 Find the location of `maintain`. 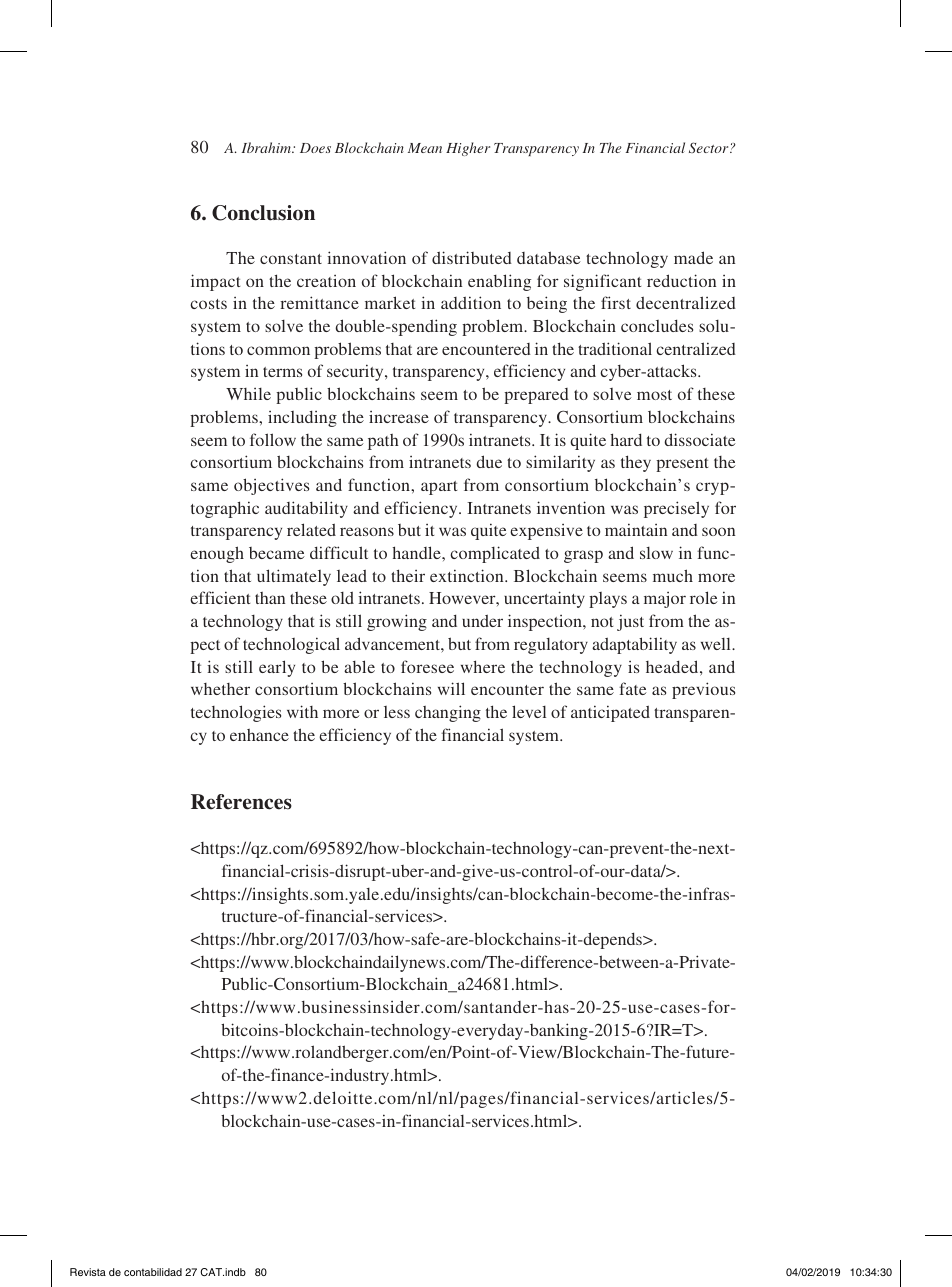

maintain is located at coordinates (636, 529).
